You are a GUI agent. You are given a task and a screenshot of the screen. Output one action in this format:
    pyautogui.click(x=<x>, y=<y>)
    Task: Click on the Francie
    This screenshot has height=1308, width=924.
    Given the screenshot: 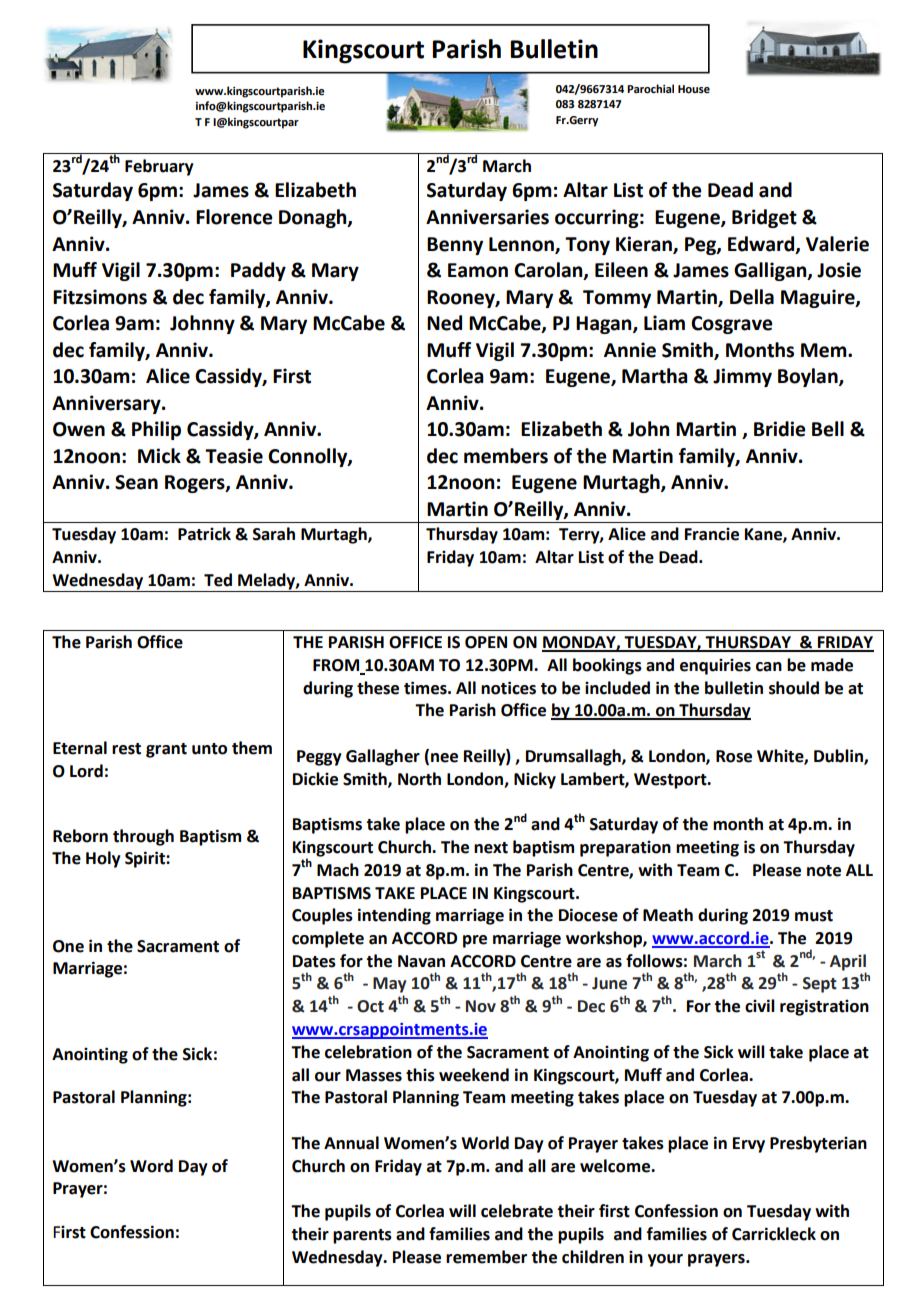 What is the action you would take?
    pyautogui.click(x=712, y=534)
